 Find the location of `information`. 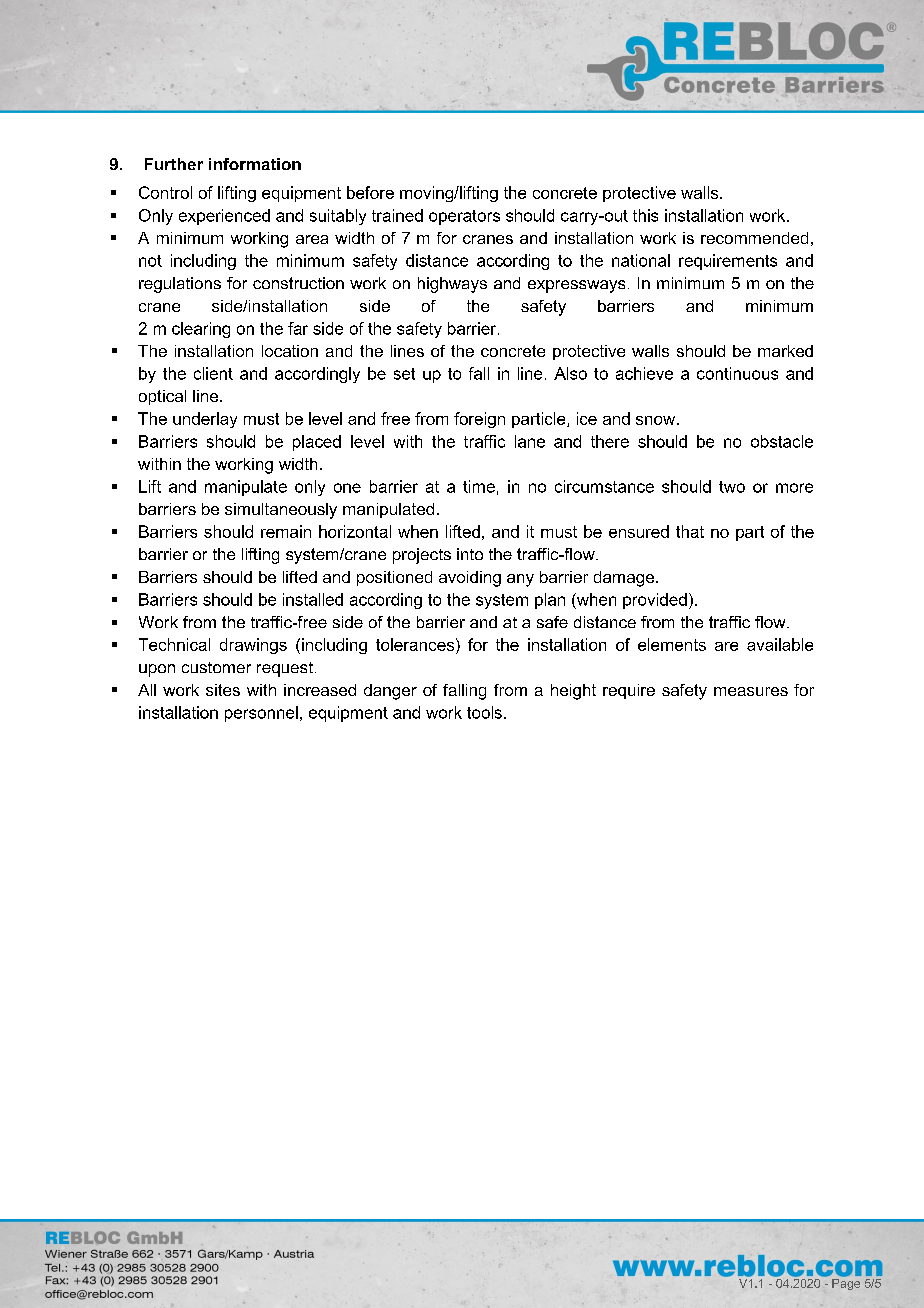

information is located at coordinates (255, 164).
